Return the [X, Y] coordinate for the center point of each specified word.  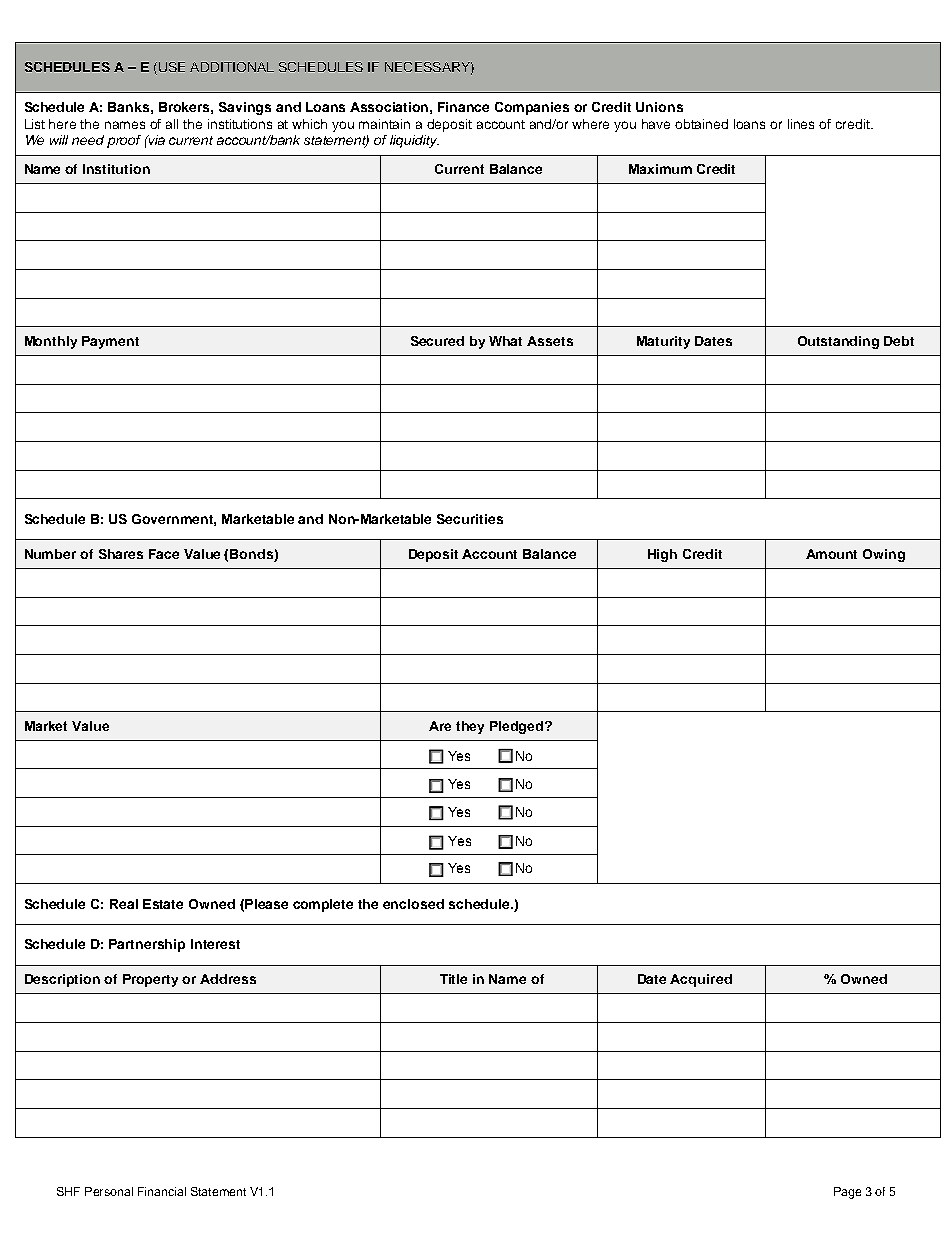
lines [801, 124]
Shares [121, 554]
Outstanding [838, 342]
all [172, 124]
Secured [437, 341]
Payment [110, 342]
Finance [463, 107]
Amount [831, 554]
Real [124, 904]
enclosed [413, 904]
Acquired [701, 980]
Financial [162, 1191]
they [470, 727]
